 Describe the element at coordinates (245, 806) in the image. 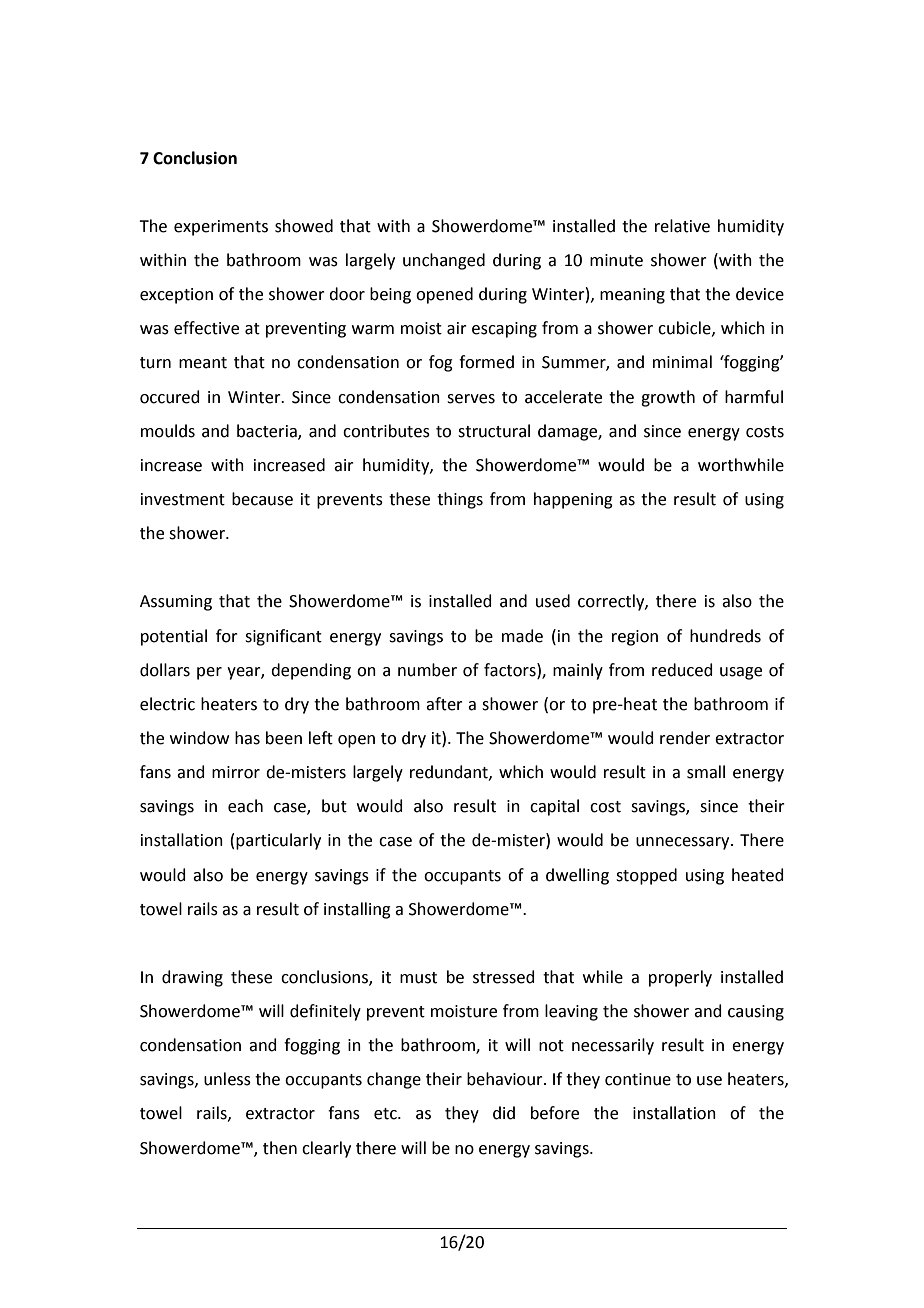

I see `each` at that location.
